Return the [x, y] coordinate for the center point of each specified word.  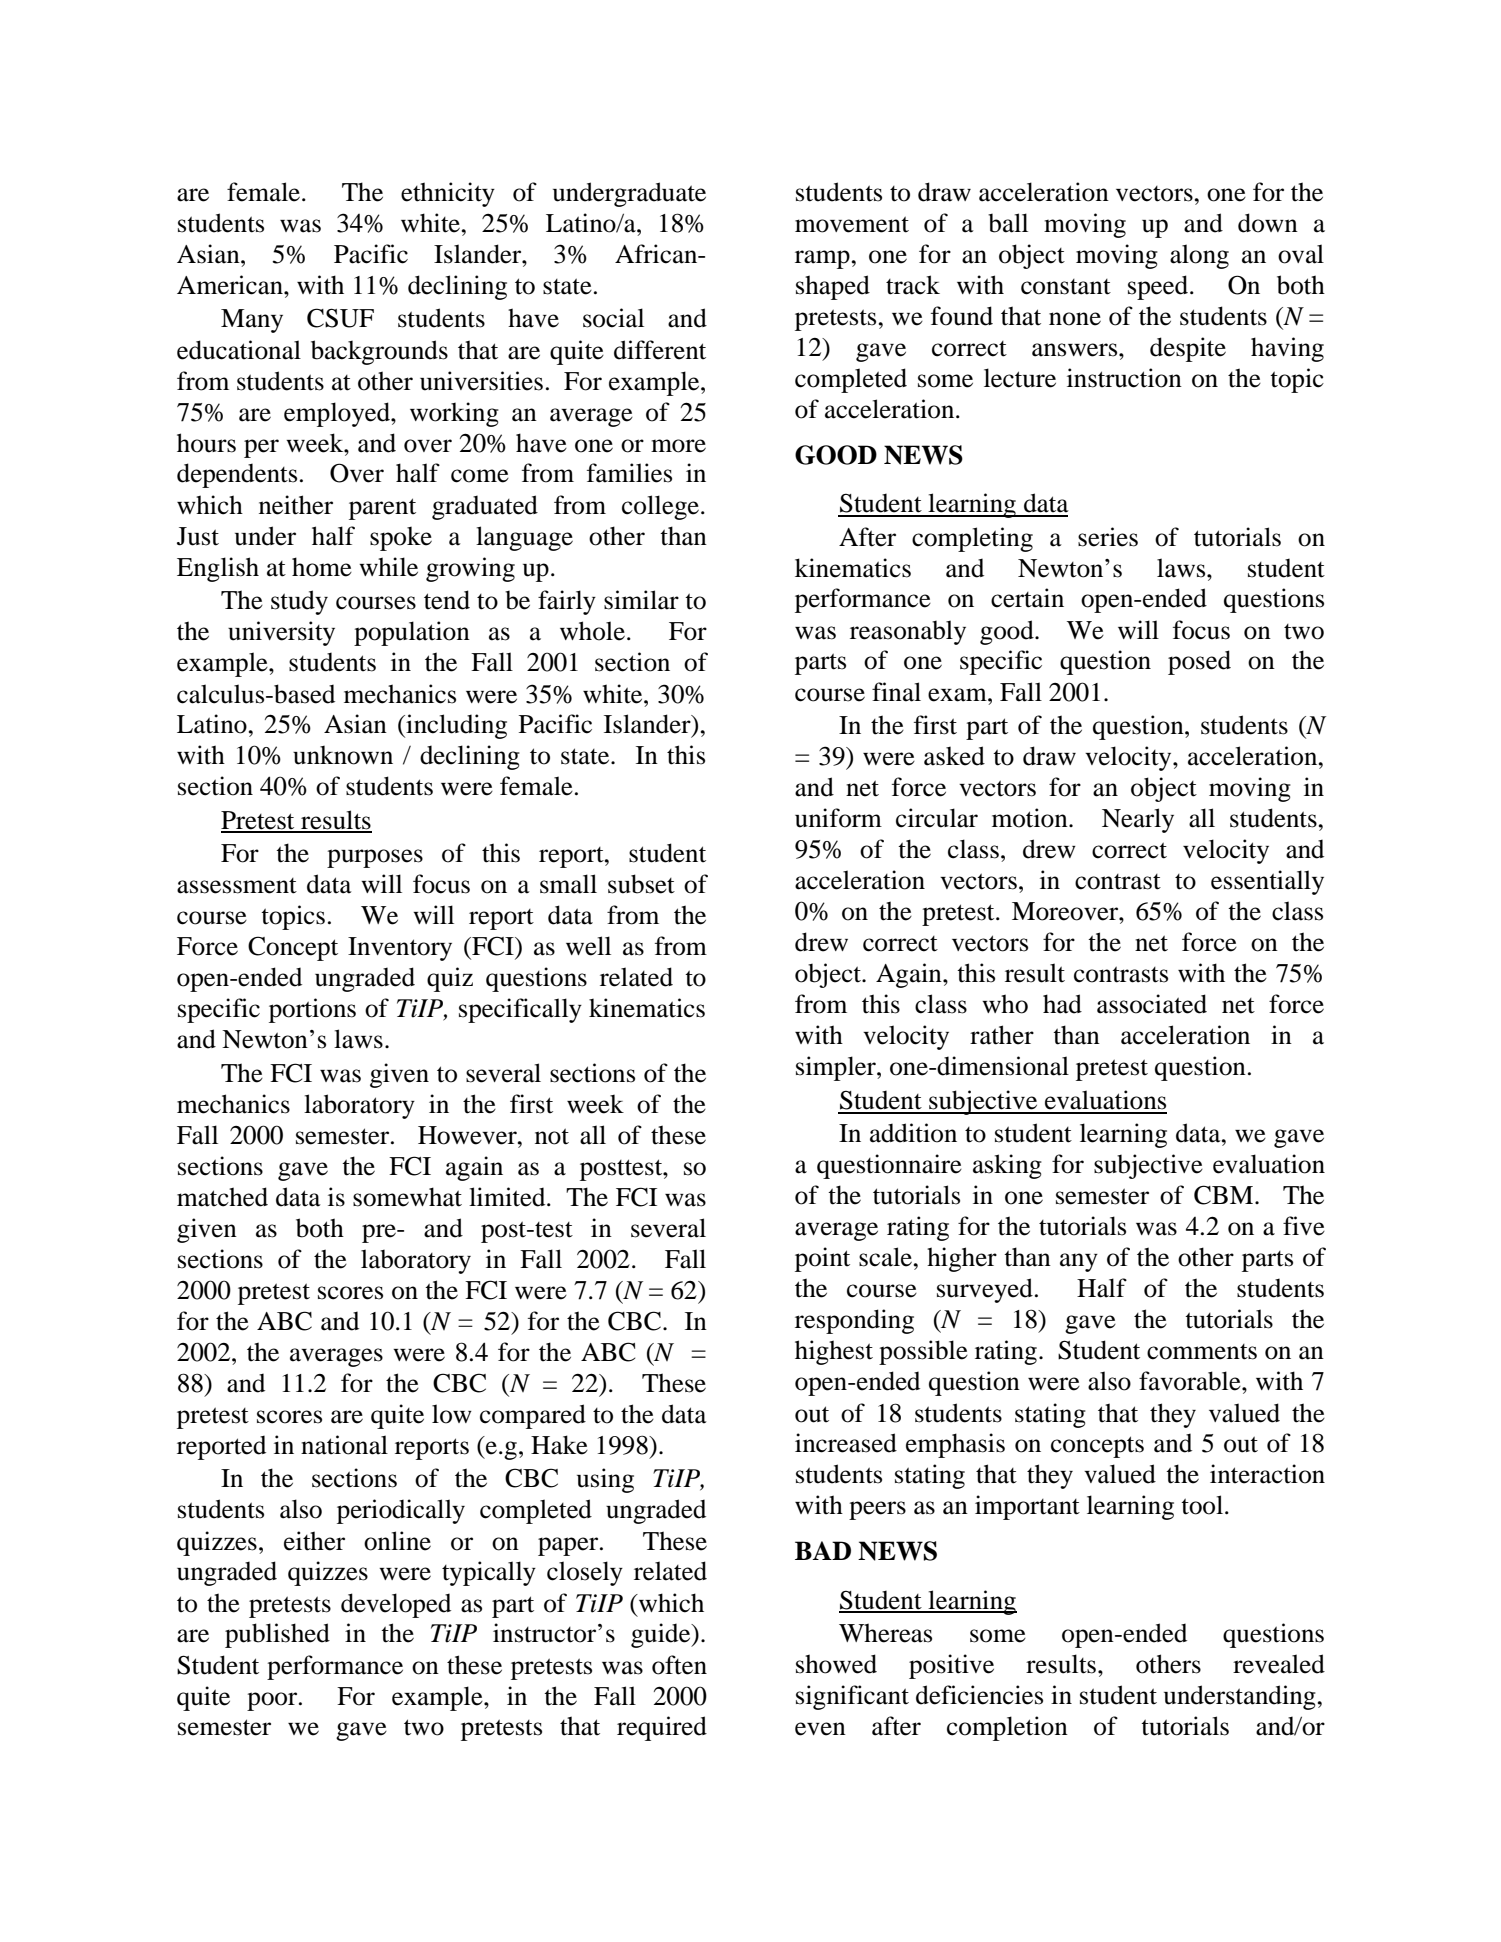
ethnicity [448, 194]
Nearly [1138, 820]
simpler [837, 1068]
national [344, 1445]
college [662, 507]
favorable [1191, 1381]
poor [273, 1701]
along [1199, 256]
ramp [823, 259]
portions [312, 1010]
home [322, 567]
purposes [375, 858]
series [1108, 537]
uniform [838, 818]
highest [834, 1352]
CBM [1225, 1195]
